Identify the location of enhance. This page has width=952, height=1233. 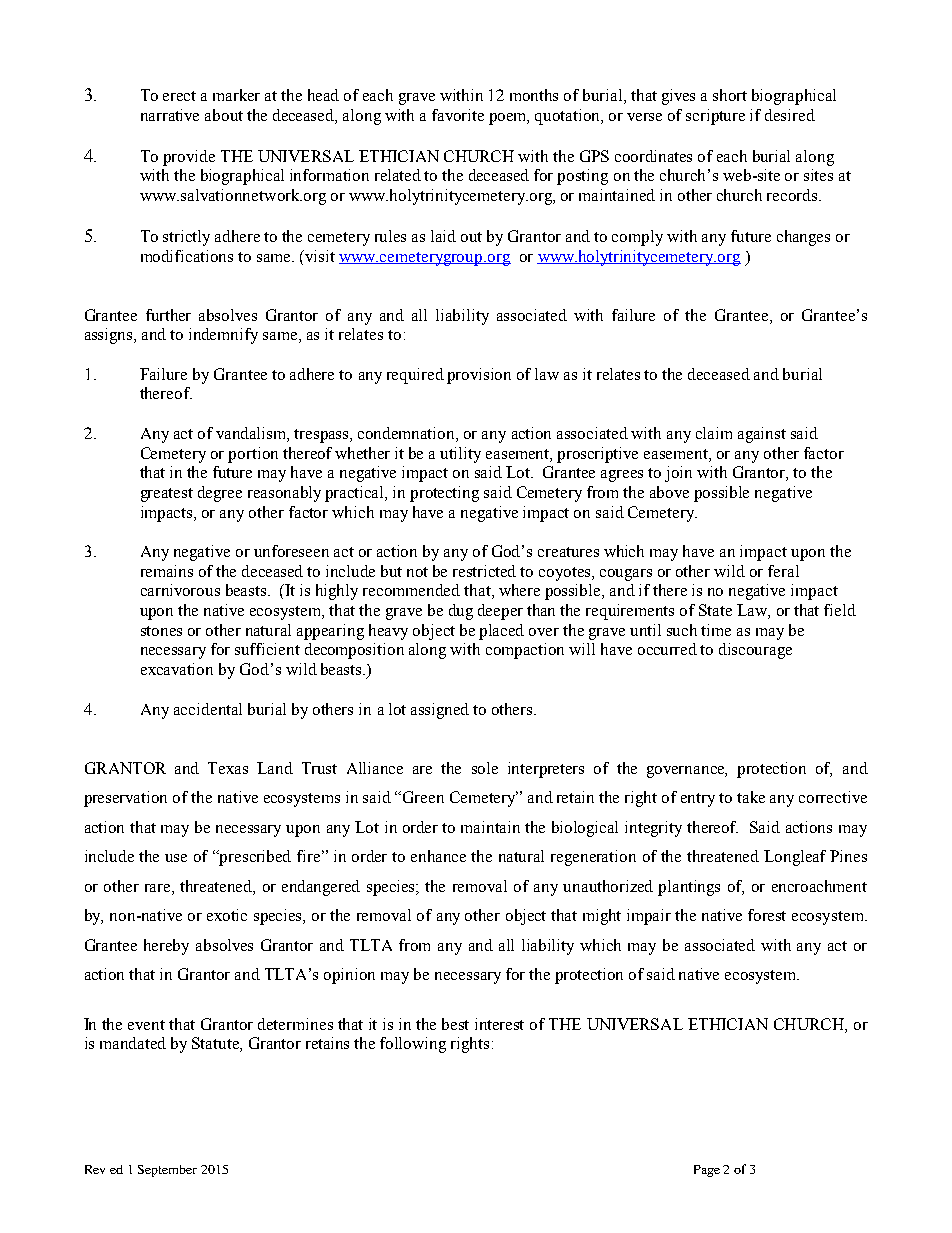
(438, 856).
